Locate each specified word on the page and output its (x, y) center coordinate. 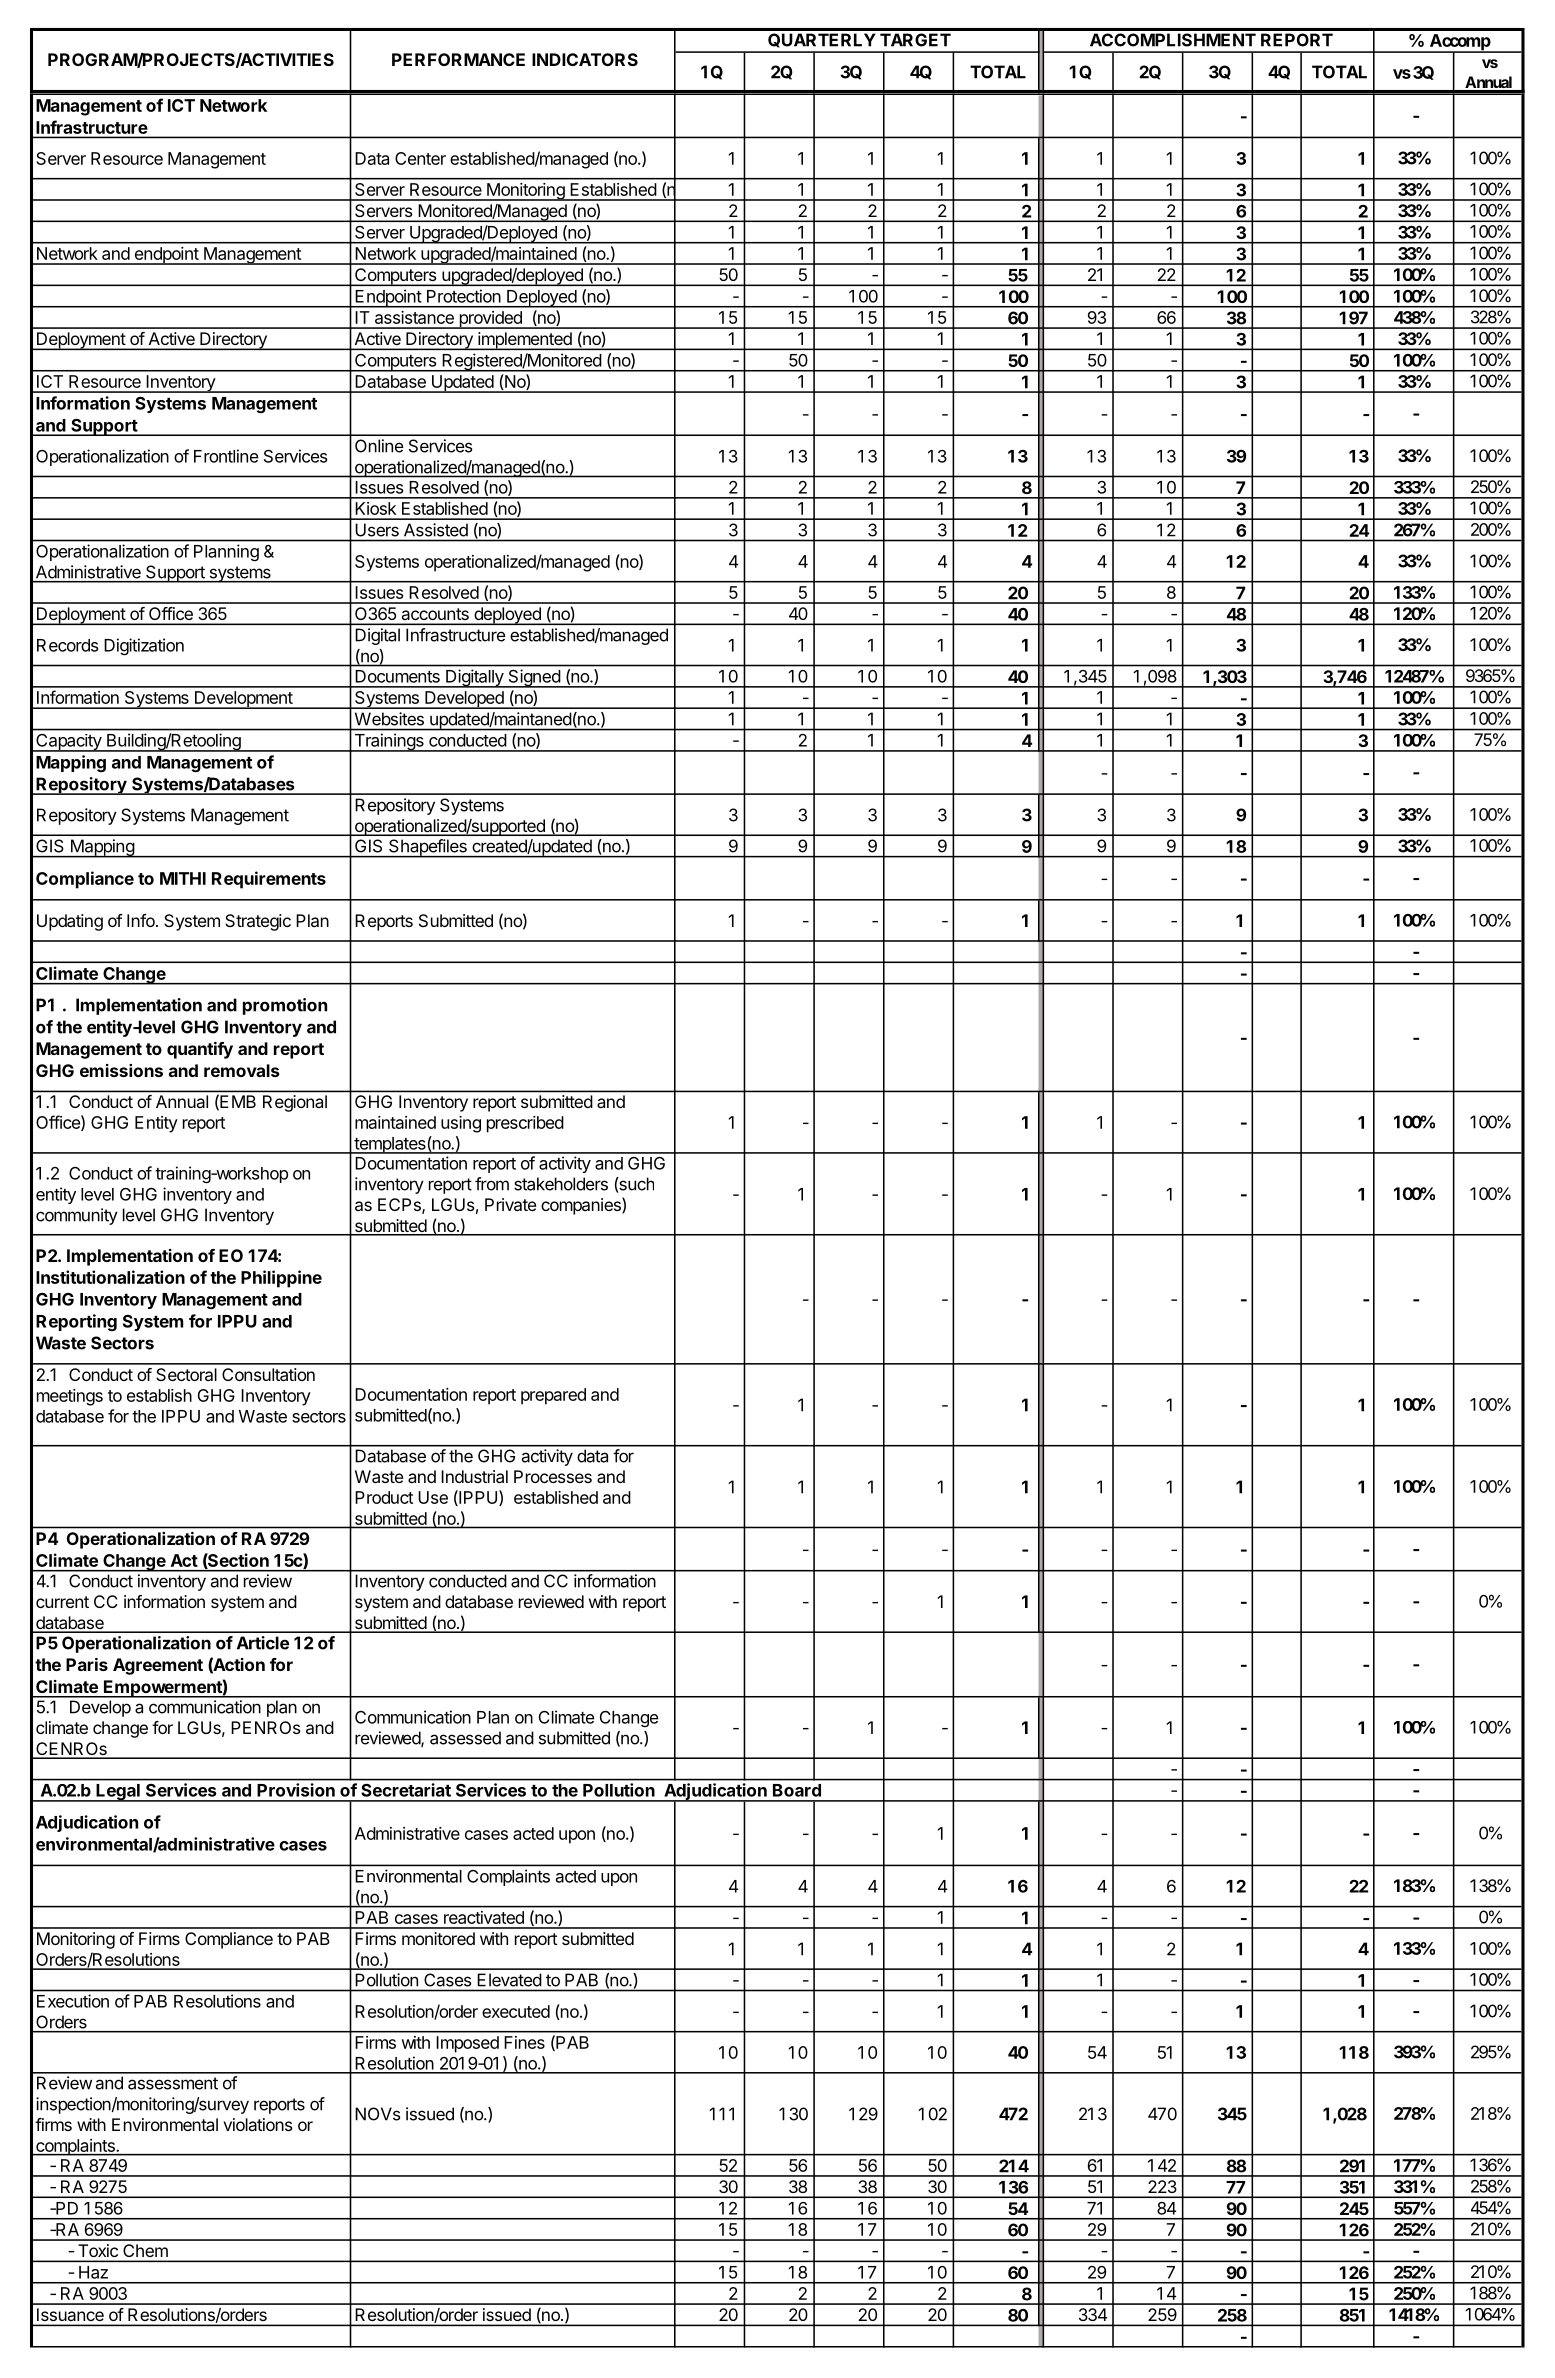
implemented (525, 341)
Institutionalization (110, 1277)
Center (420, 158)
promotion (285, 1006)
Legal (118, 1793)
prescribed (525, 1124)
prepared (553, 1396)
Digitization (144, 647)
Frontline (226, 456)
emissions (121, 1070)
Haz (93, 2272)
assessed (465, 1738)
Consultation (268, 1374)
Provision (296, 1790)
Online (379, 446)
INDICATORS (585, 59)
